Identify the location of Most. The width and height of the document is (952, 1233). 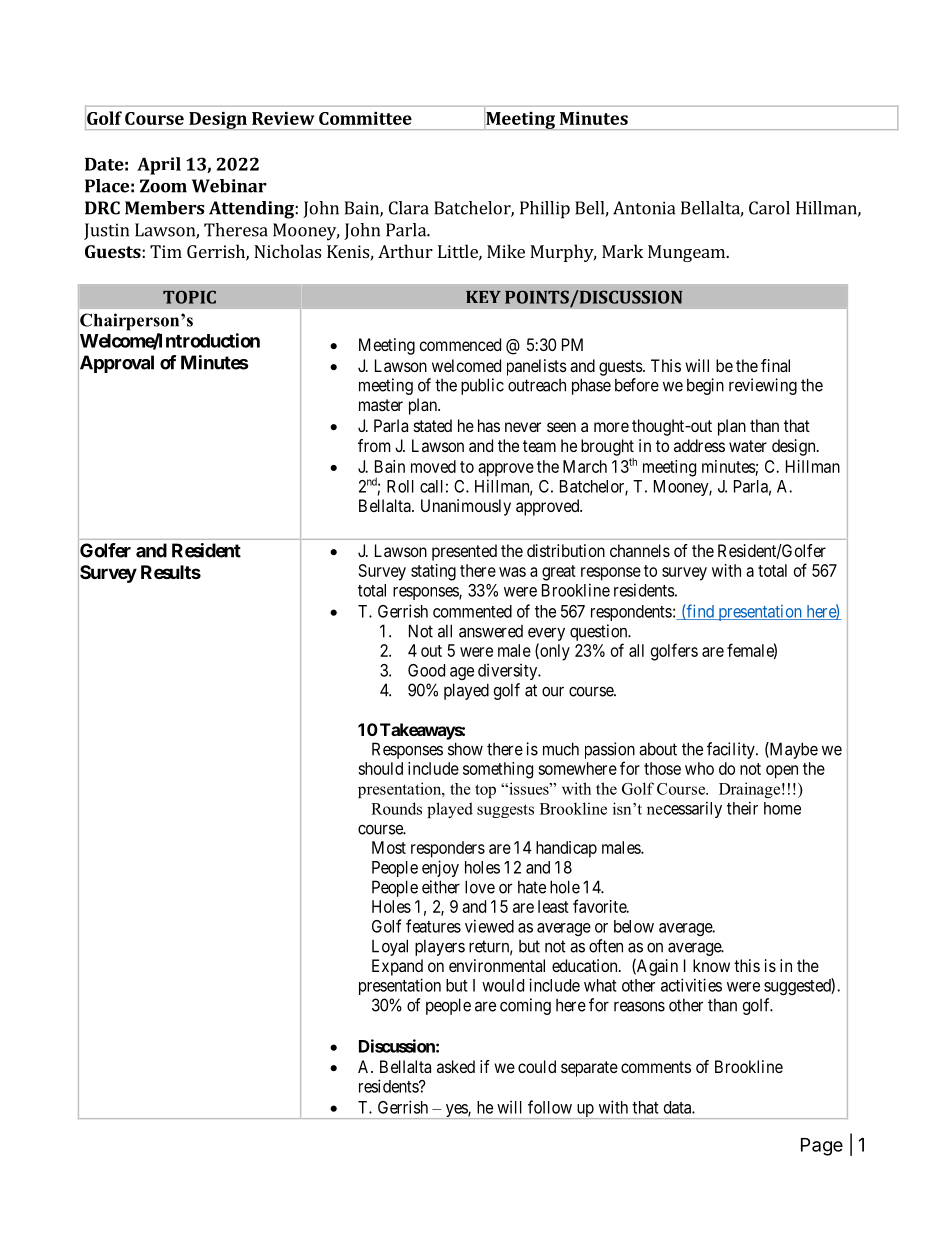
(389, 847).
